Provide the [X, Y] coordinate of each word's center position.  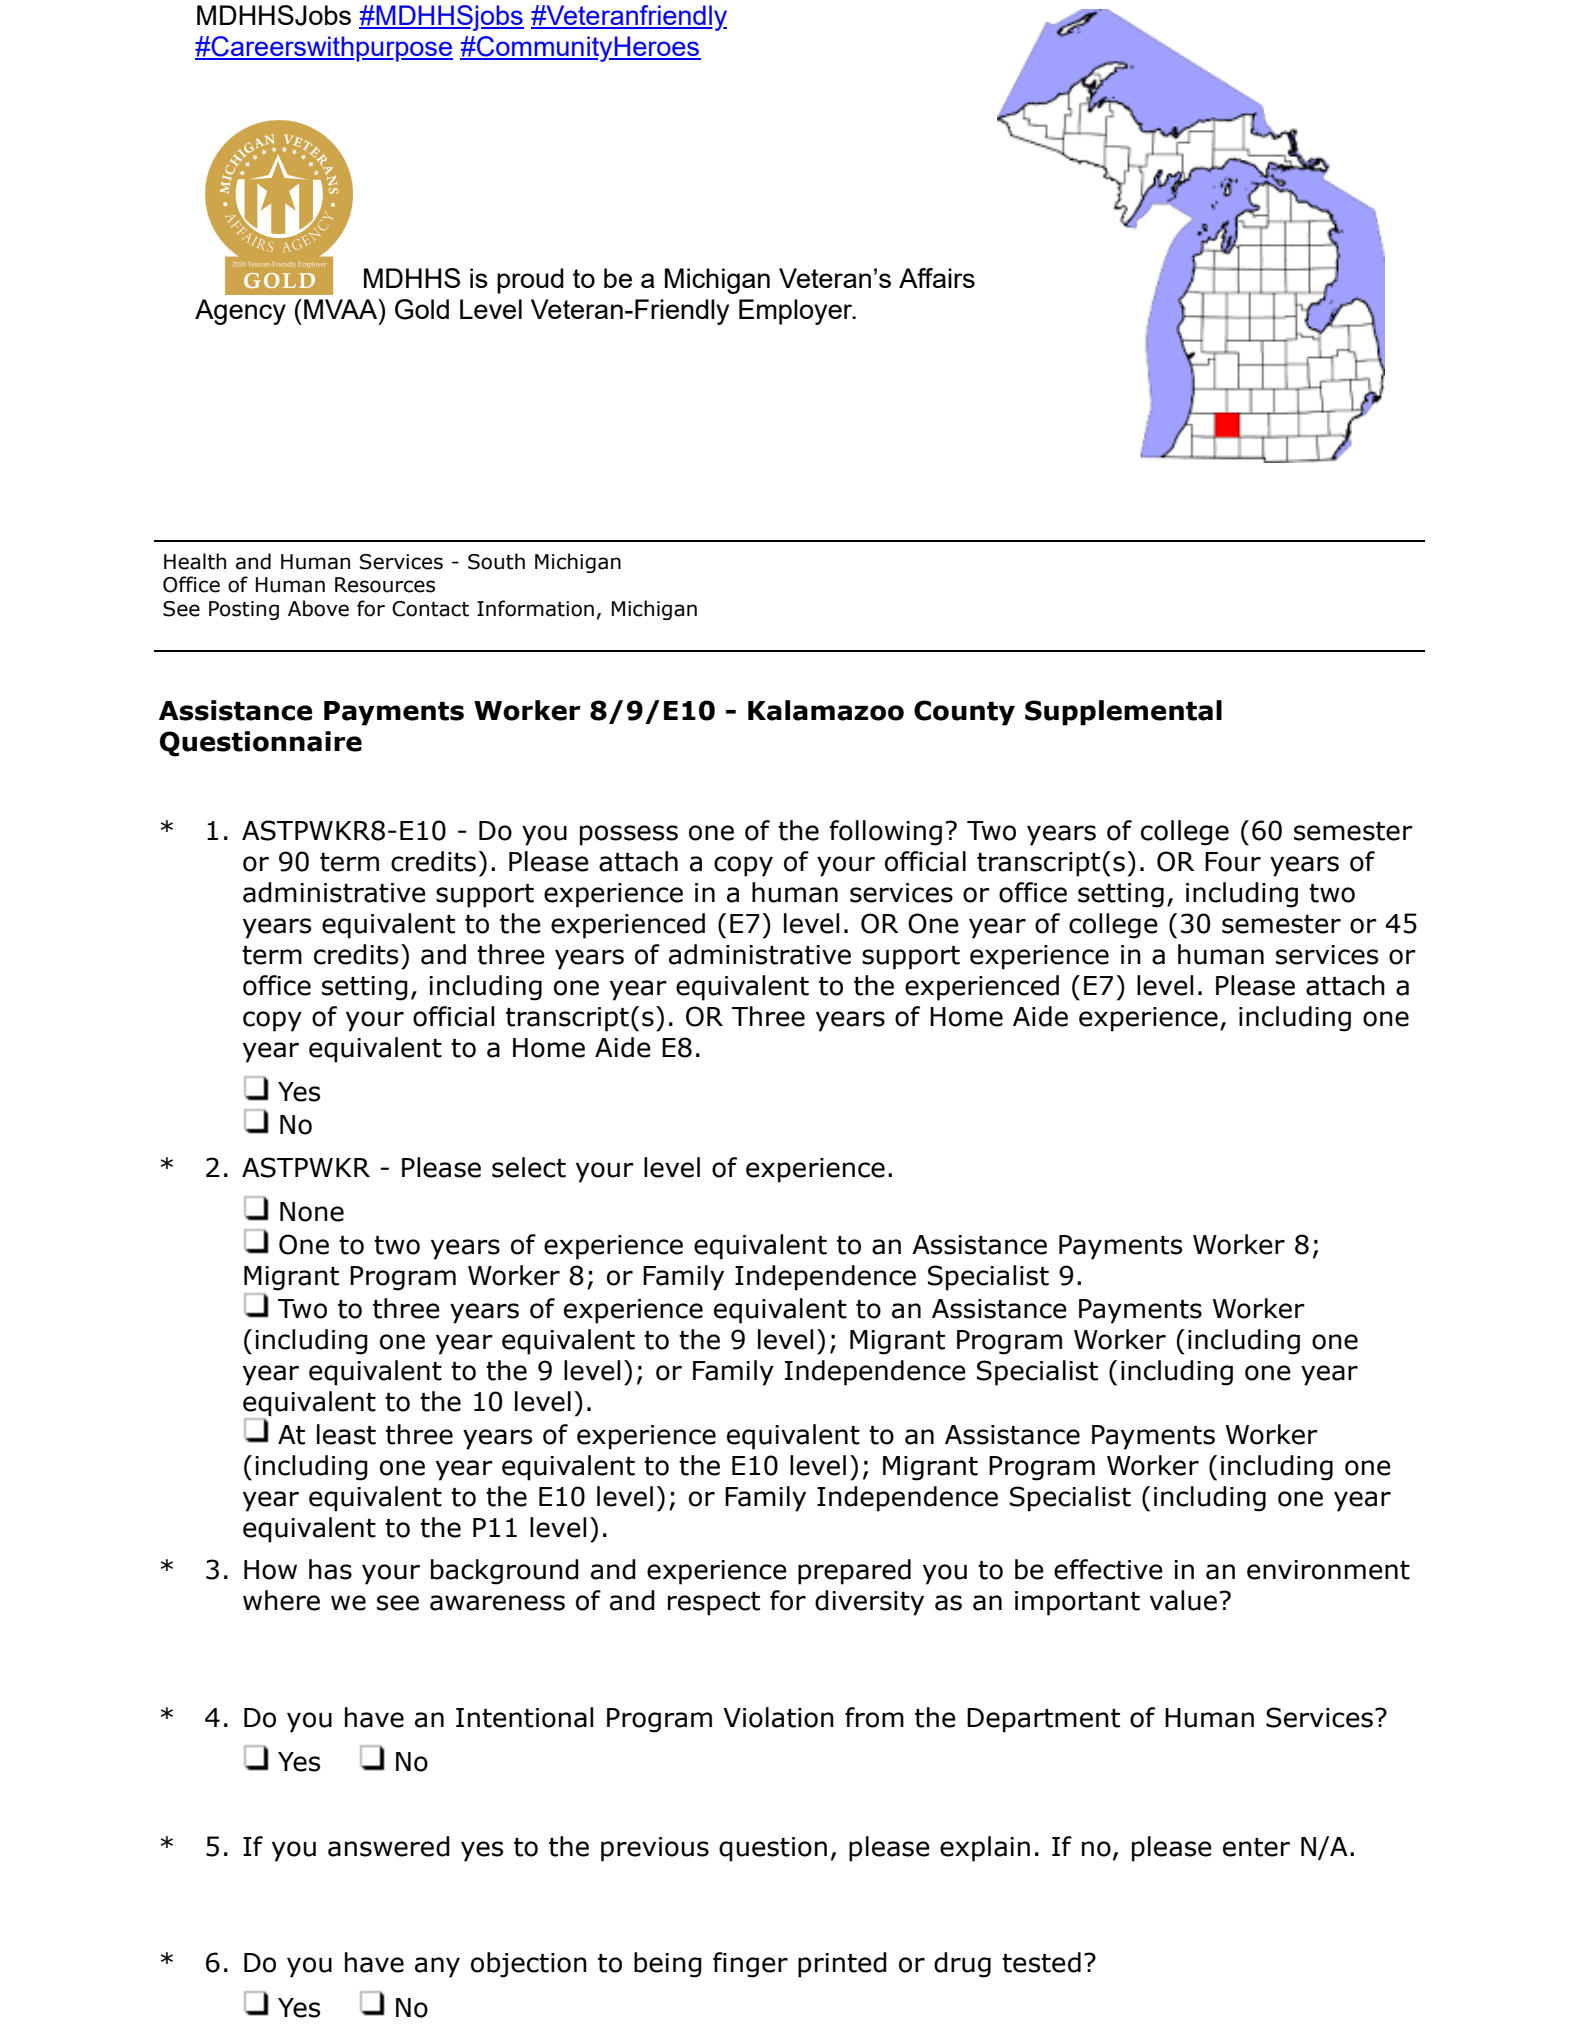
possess [629, 835]
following [885, 833]
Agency [240, 312]
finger [750, 1965]
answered [389, 1846]
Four [1233, 862]
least [346, 1434]
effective [1108, 1569]
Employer [797, 312]
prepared [854, 1572]
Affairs [937, 278]
